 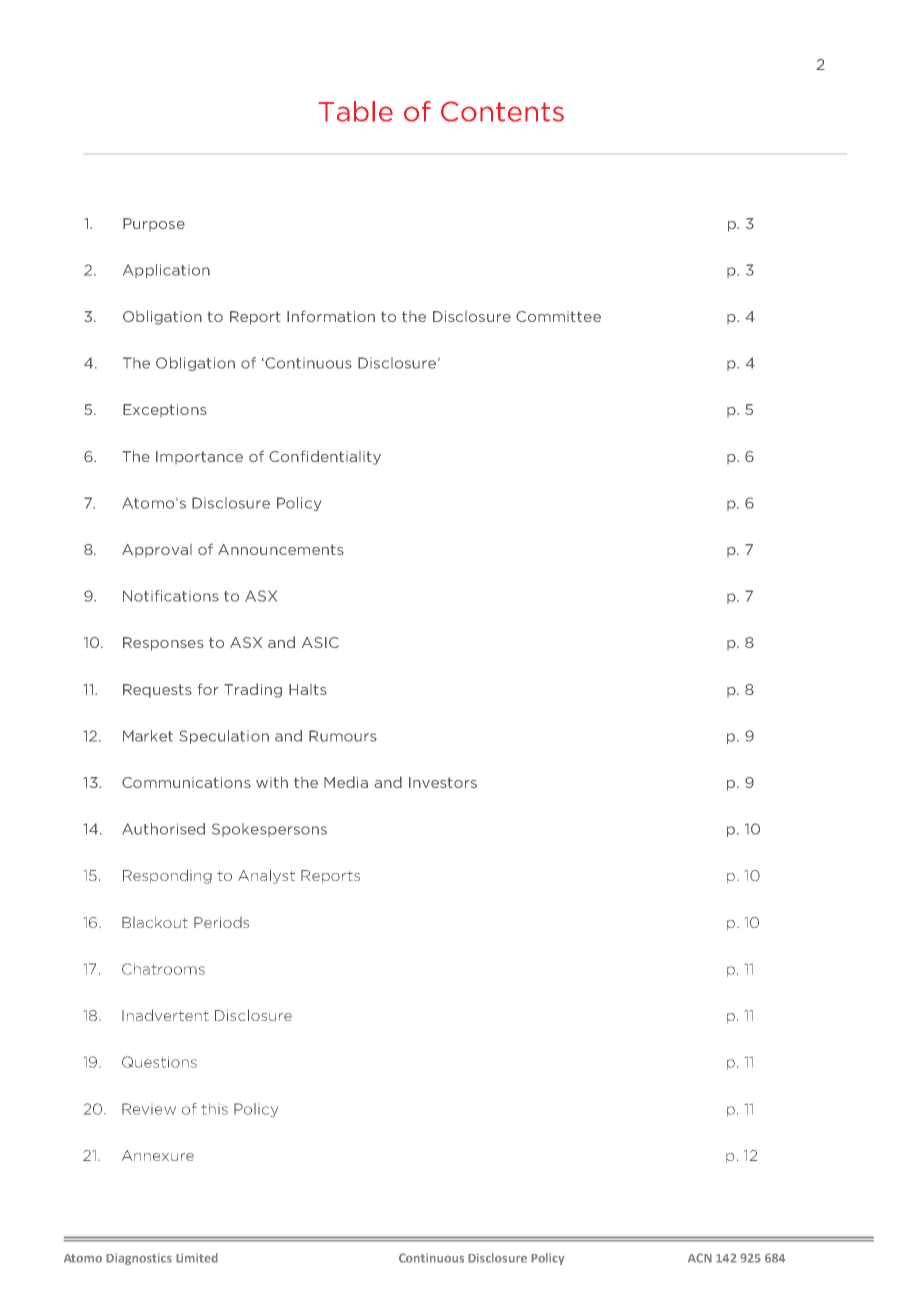 I want to click on Limited, so click(x=197, y=1258).
